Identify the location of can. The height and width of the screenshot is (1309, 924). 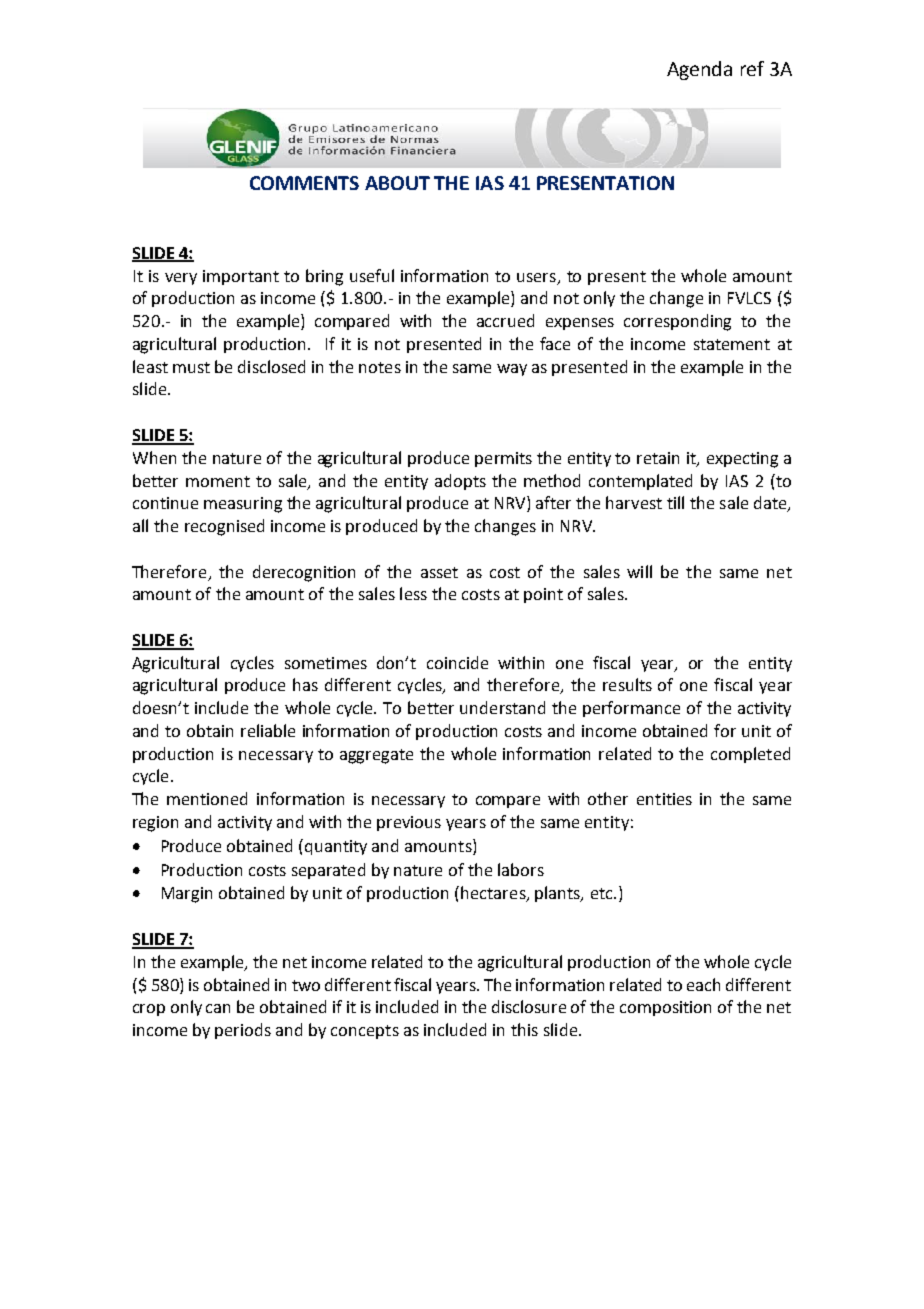
(218, 1008).
